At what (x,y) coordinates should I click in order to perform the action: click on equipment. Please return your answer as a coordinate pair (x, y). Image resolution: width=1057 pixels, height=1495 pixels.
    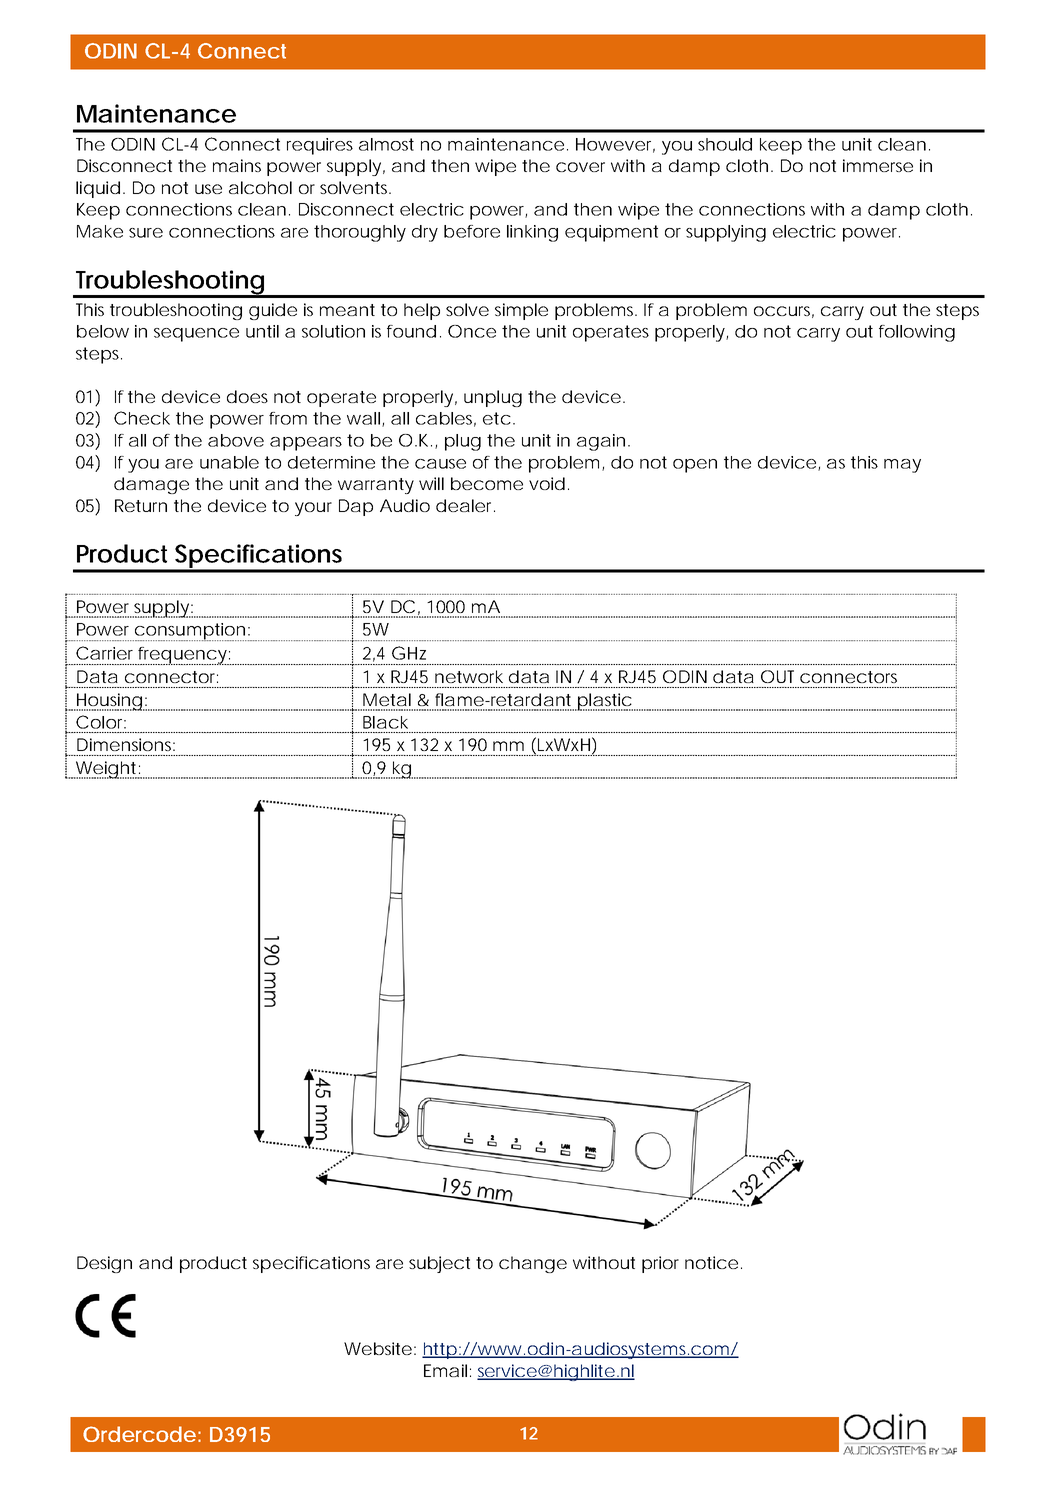
    Looking at the image, I should click on (611, 233).
